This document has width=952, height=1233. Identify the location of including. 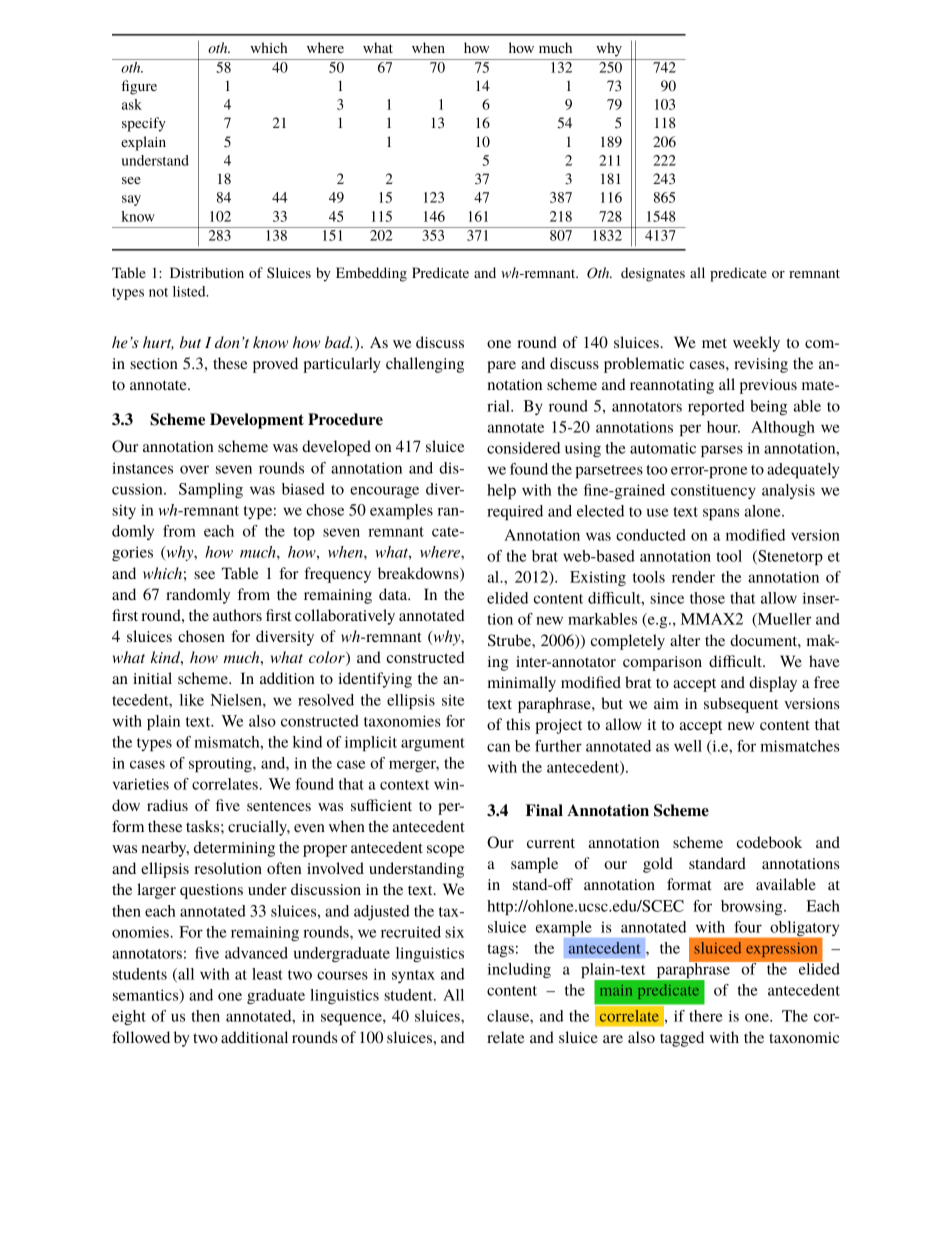
(519, 970).
